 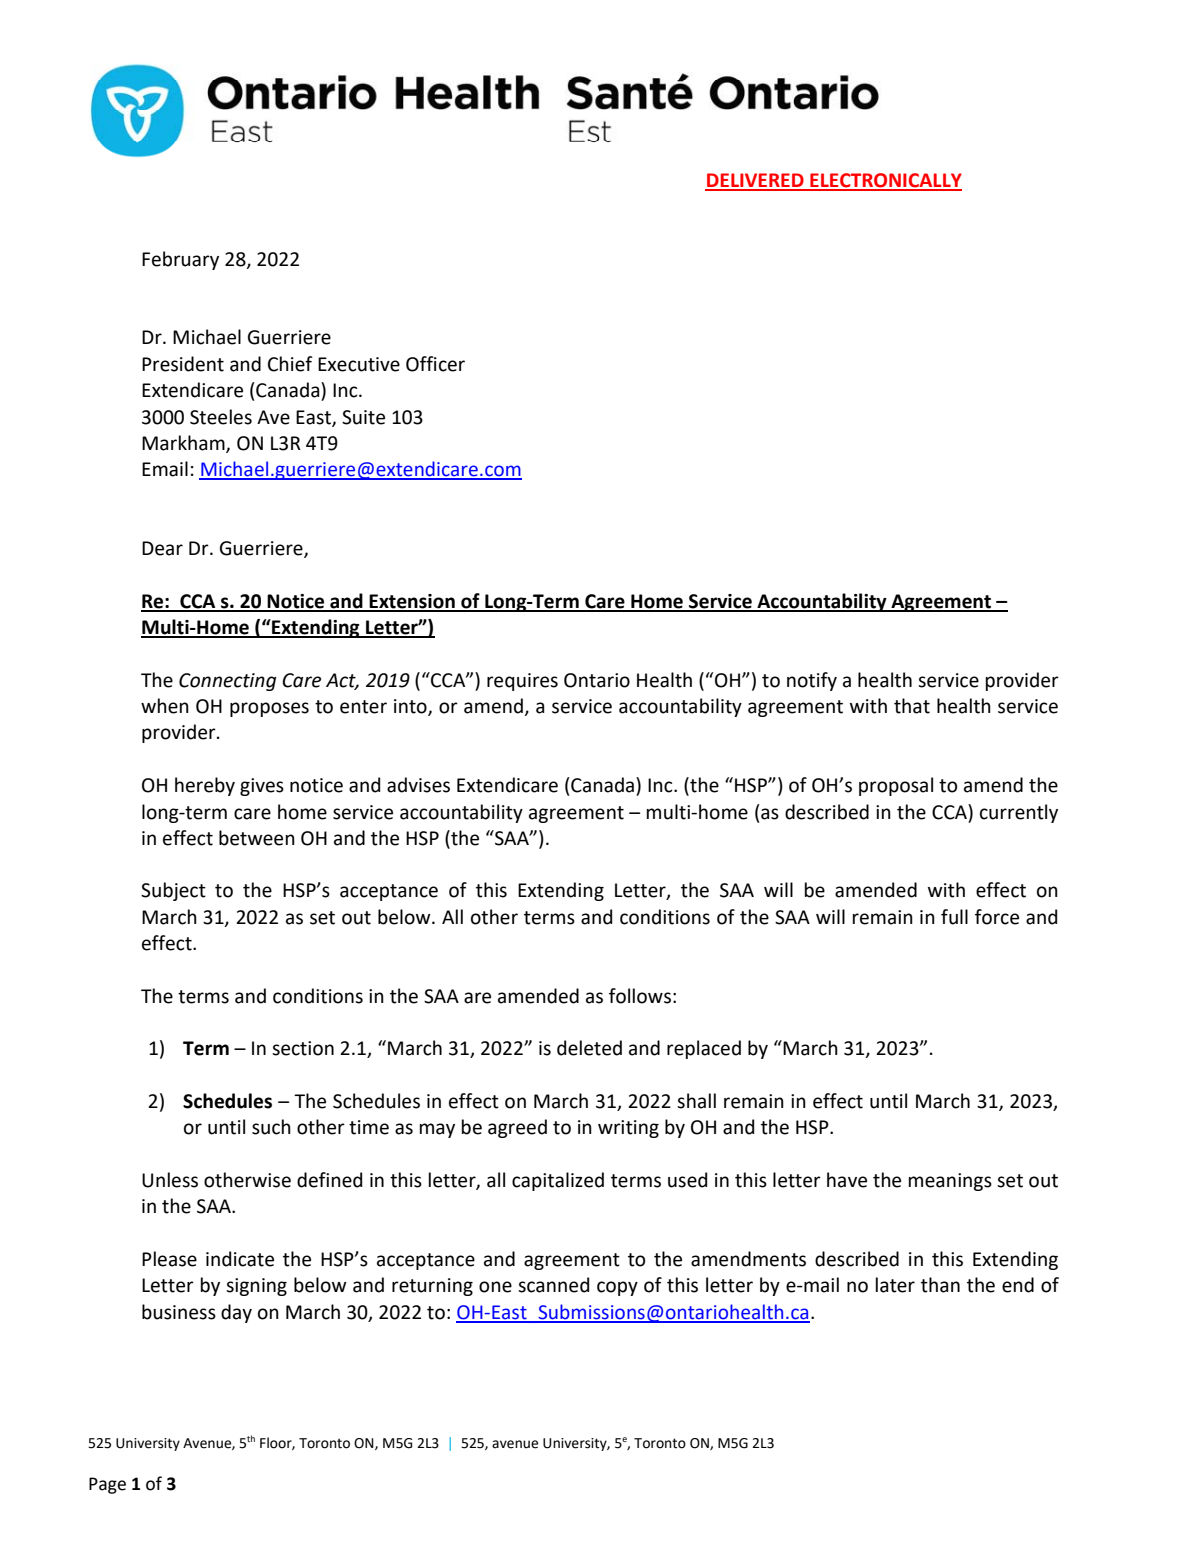 I want to click on Page, so click(x=107, y=1485).
